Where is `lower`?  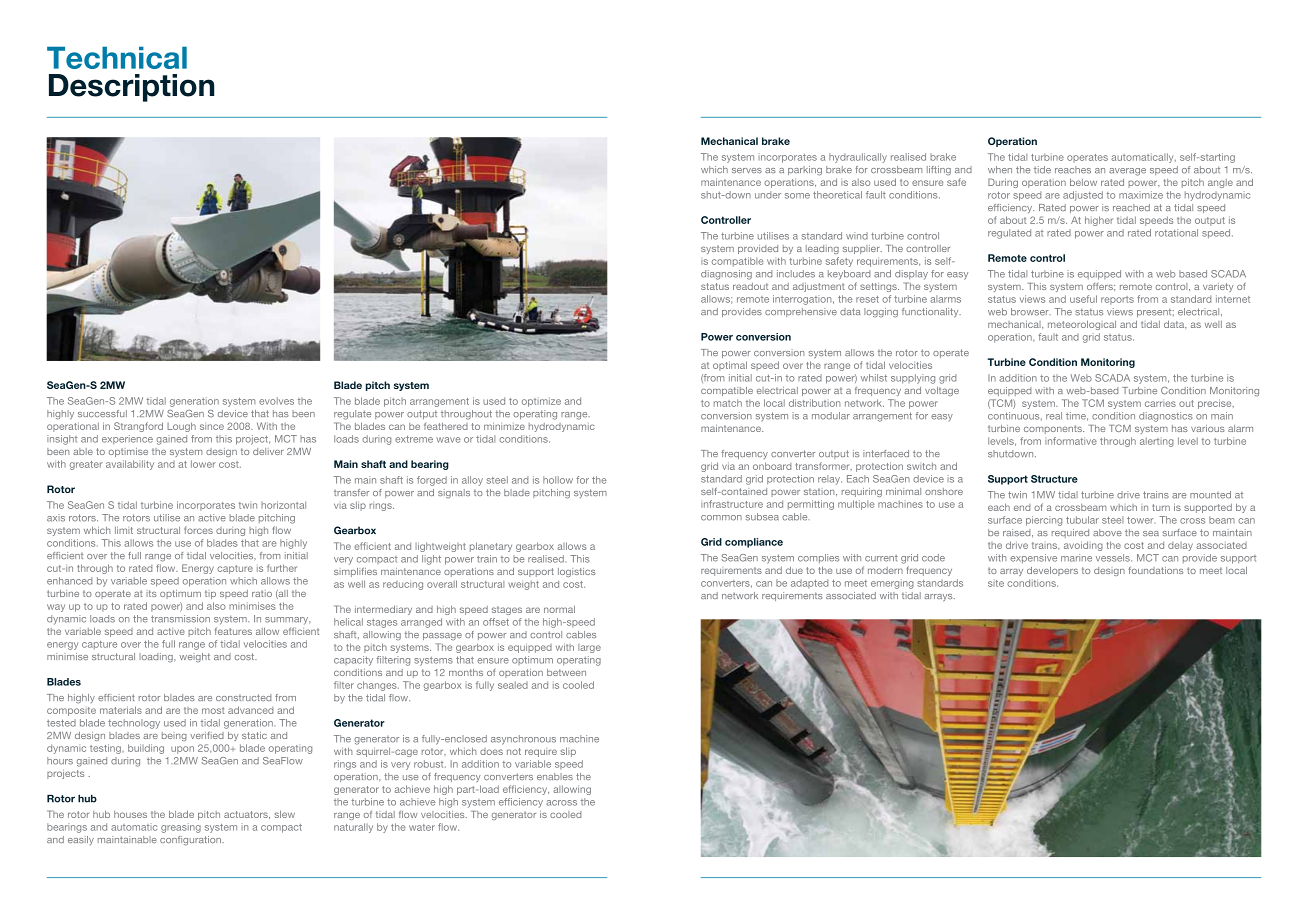
lower is located at coordinates (203, 464).
